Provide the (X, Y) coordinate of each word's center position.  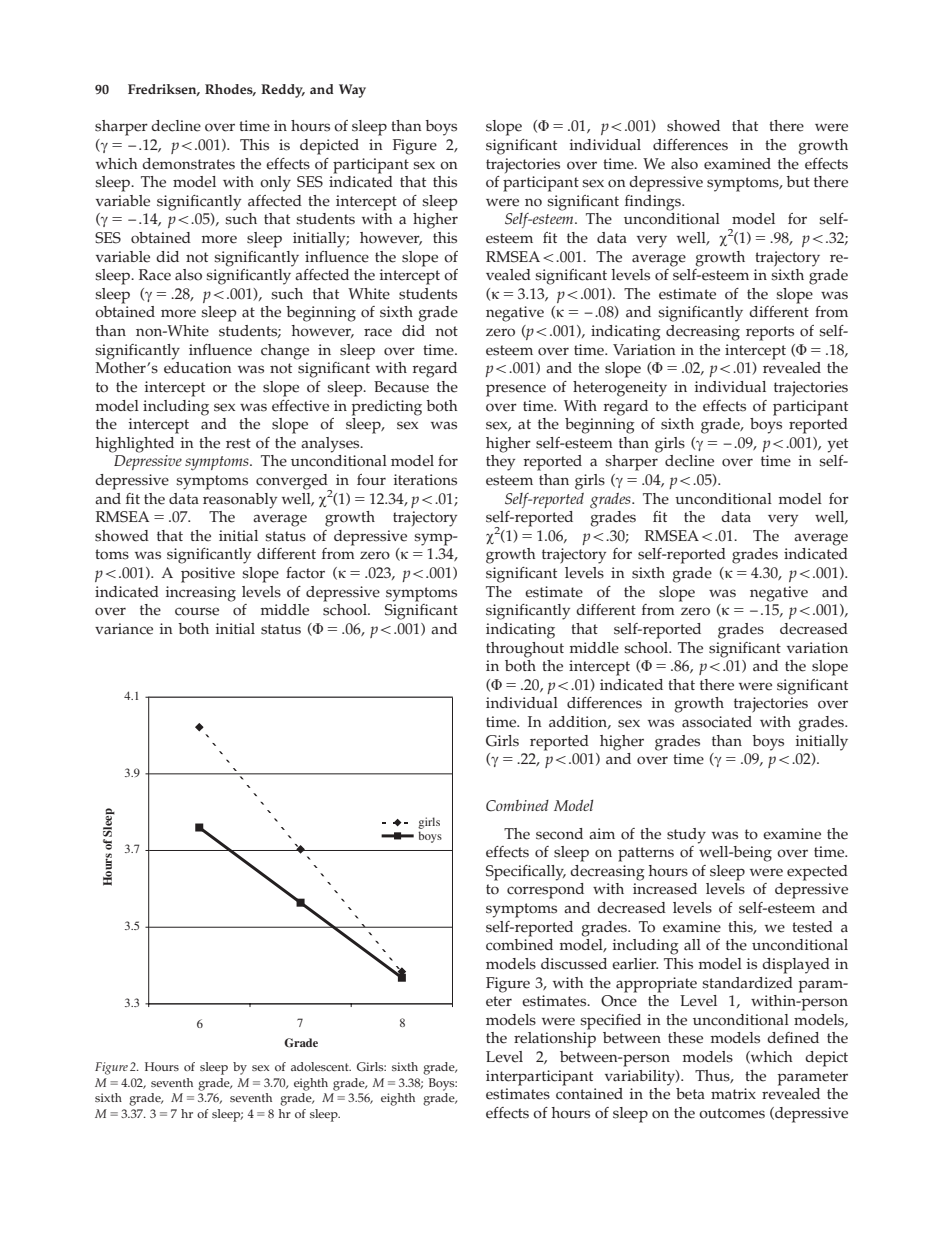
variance (124, 629)
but (798, 181)
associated (717, 722)
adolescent (321, 1066)
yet (837, 445)
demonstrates (188, 164)
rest (238, 443)
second (559, 834)
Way (352, 91)
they (500, 463)
